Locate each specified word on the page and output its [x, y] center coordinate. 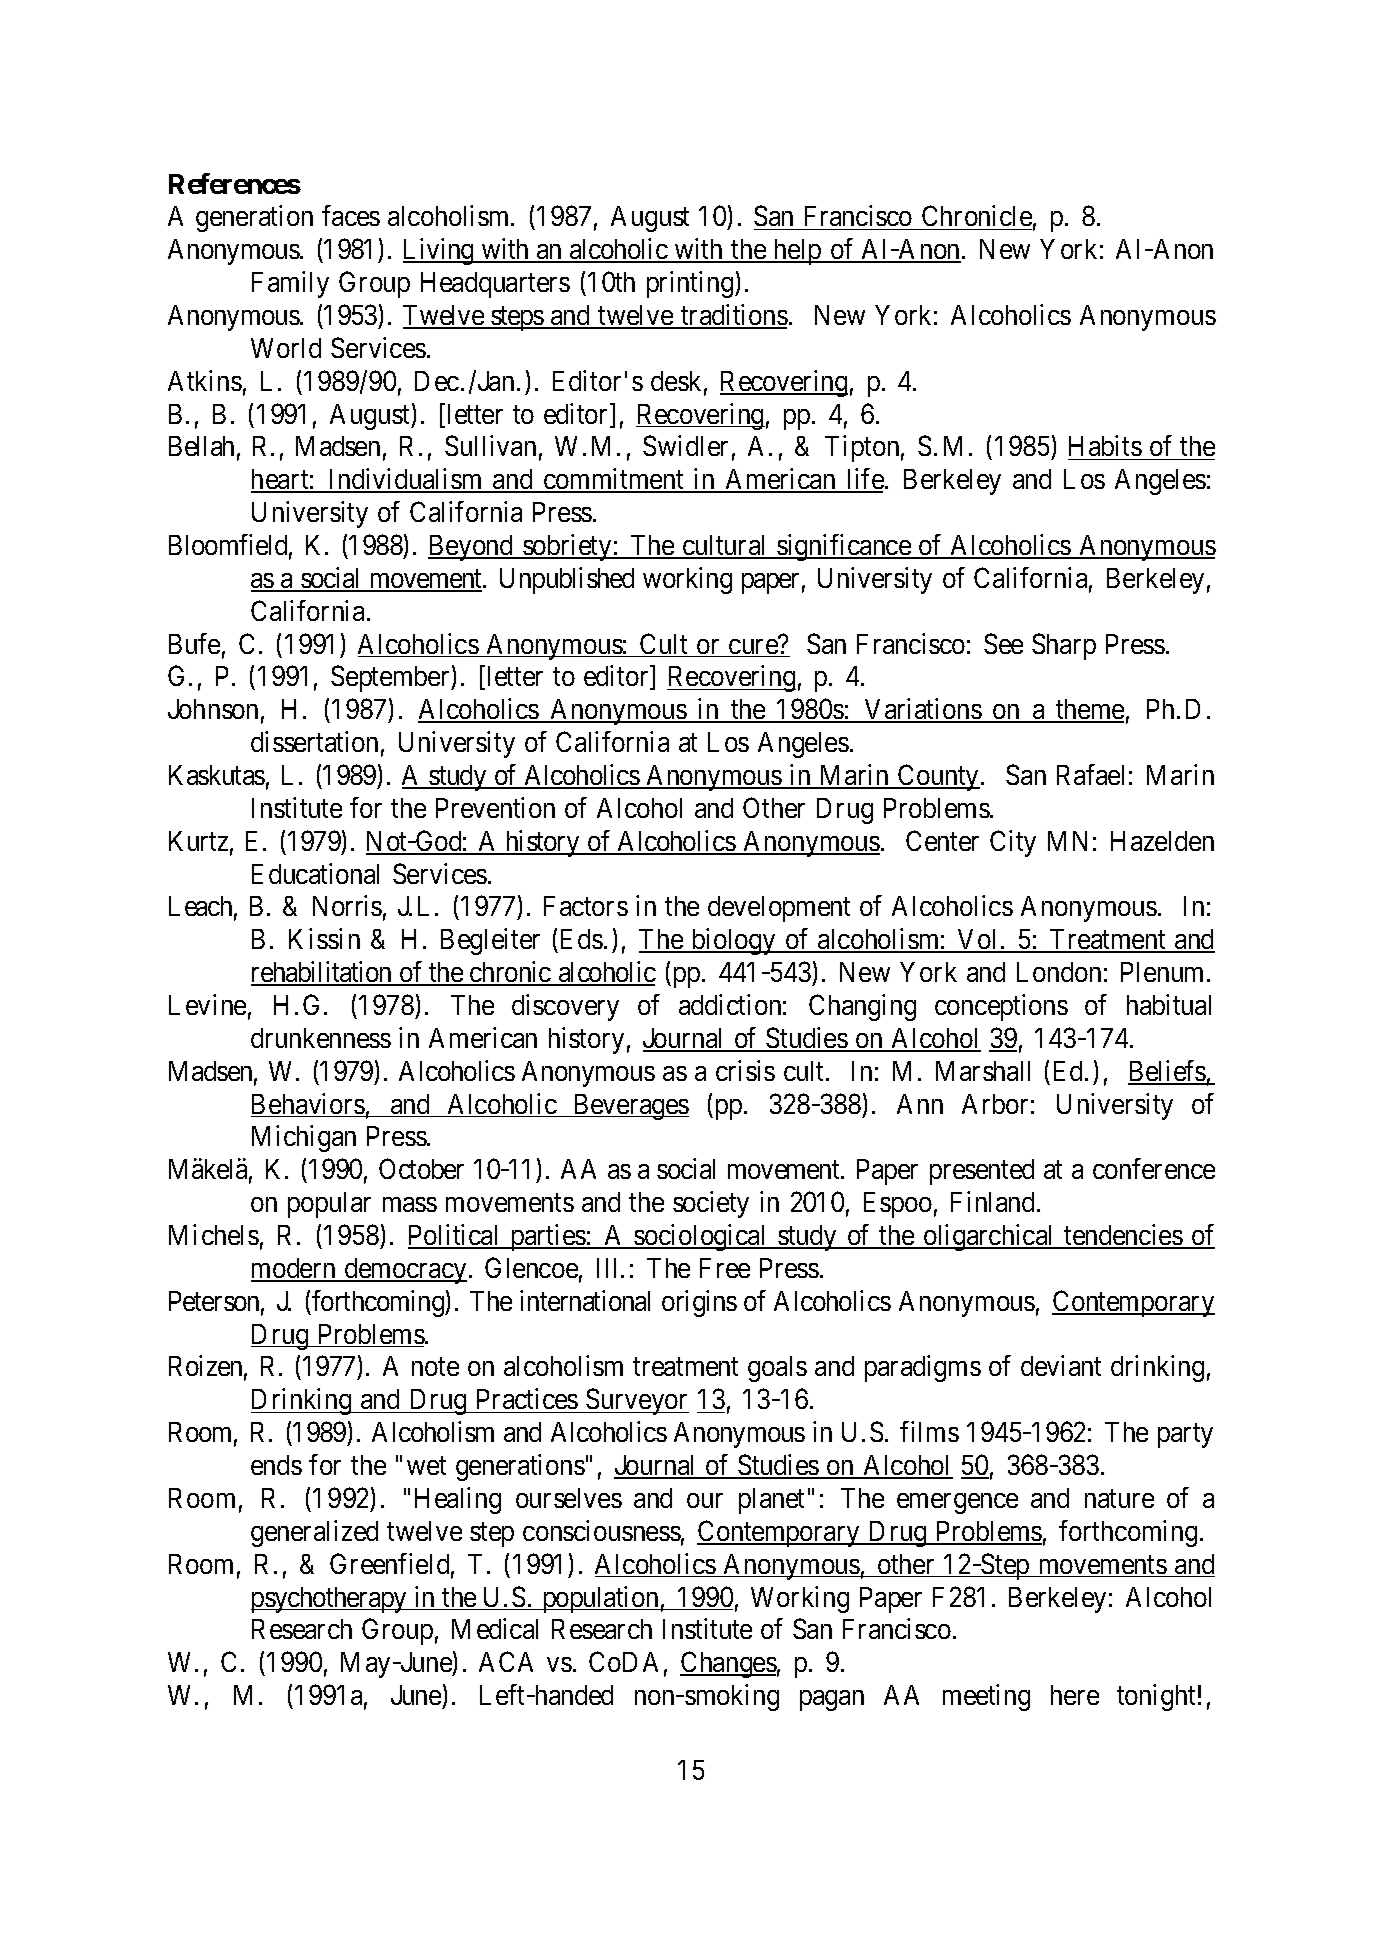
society [711, 1204]
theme [1091, 711]
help [799, 252]
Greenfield [392, 1565]
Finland [995, 1201]
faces [351, 215]
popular [329, 1205]
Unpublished [567, 580]
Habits [1107, 447]
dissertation [317, 743]
